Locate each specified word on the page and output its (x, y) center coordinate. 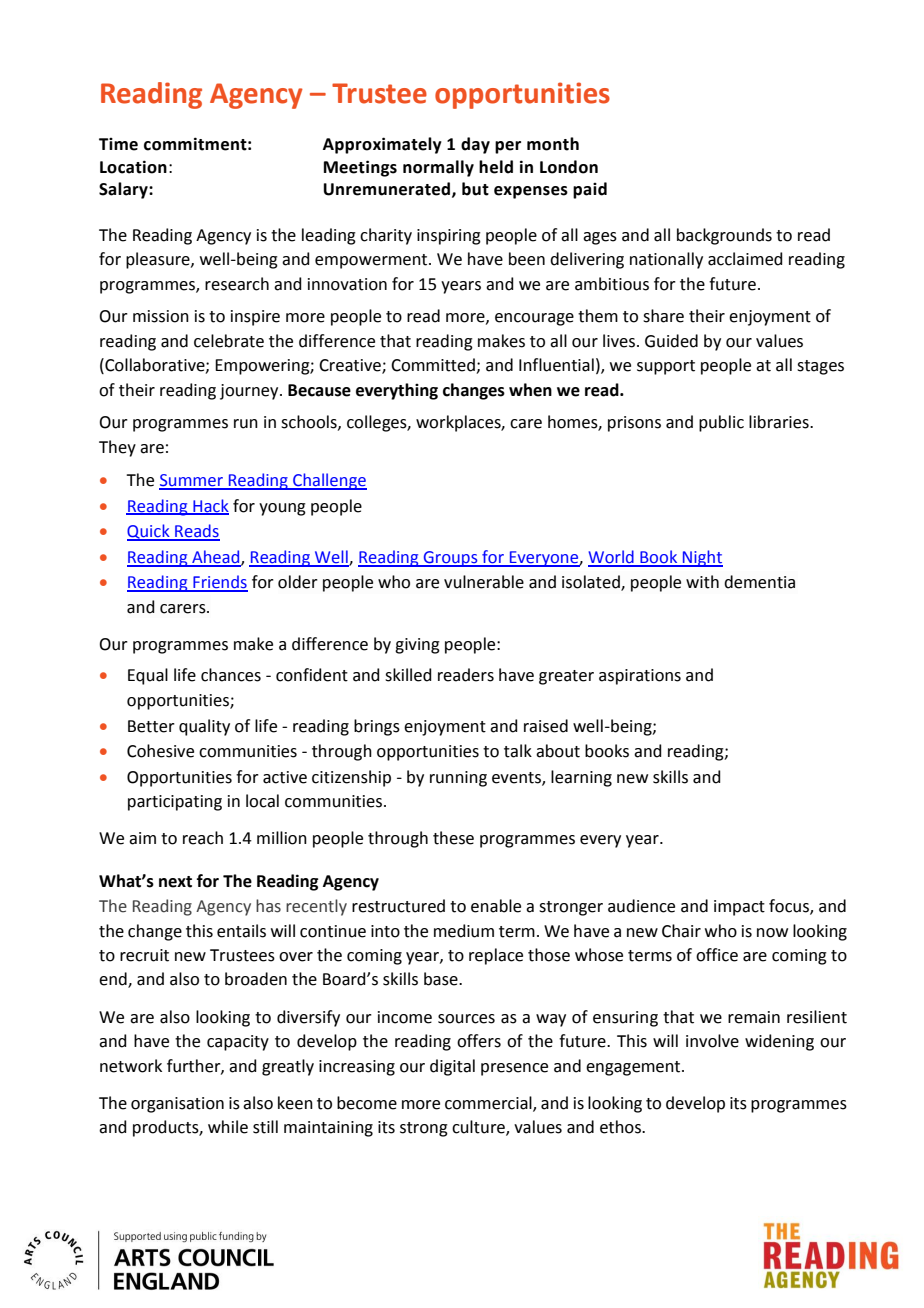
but (475, 189)
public (721, 423)
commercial (489, 1103)
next (175, 882)
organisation (177, 1105)
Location (133, 167)
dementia (759, 582)
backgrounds (724, 236)
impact (739, 908)
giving (417, 646)
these (453, 838)
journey (250, 392)
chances (231, 675)
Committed (434, 366)
